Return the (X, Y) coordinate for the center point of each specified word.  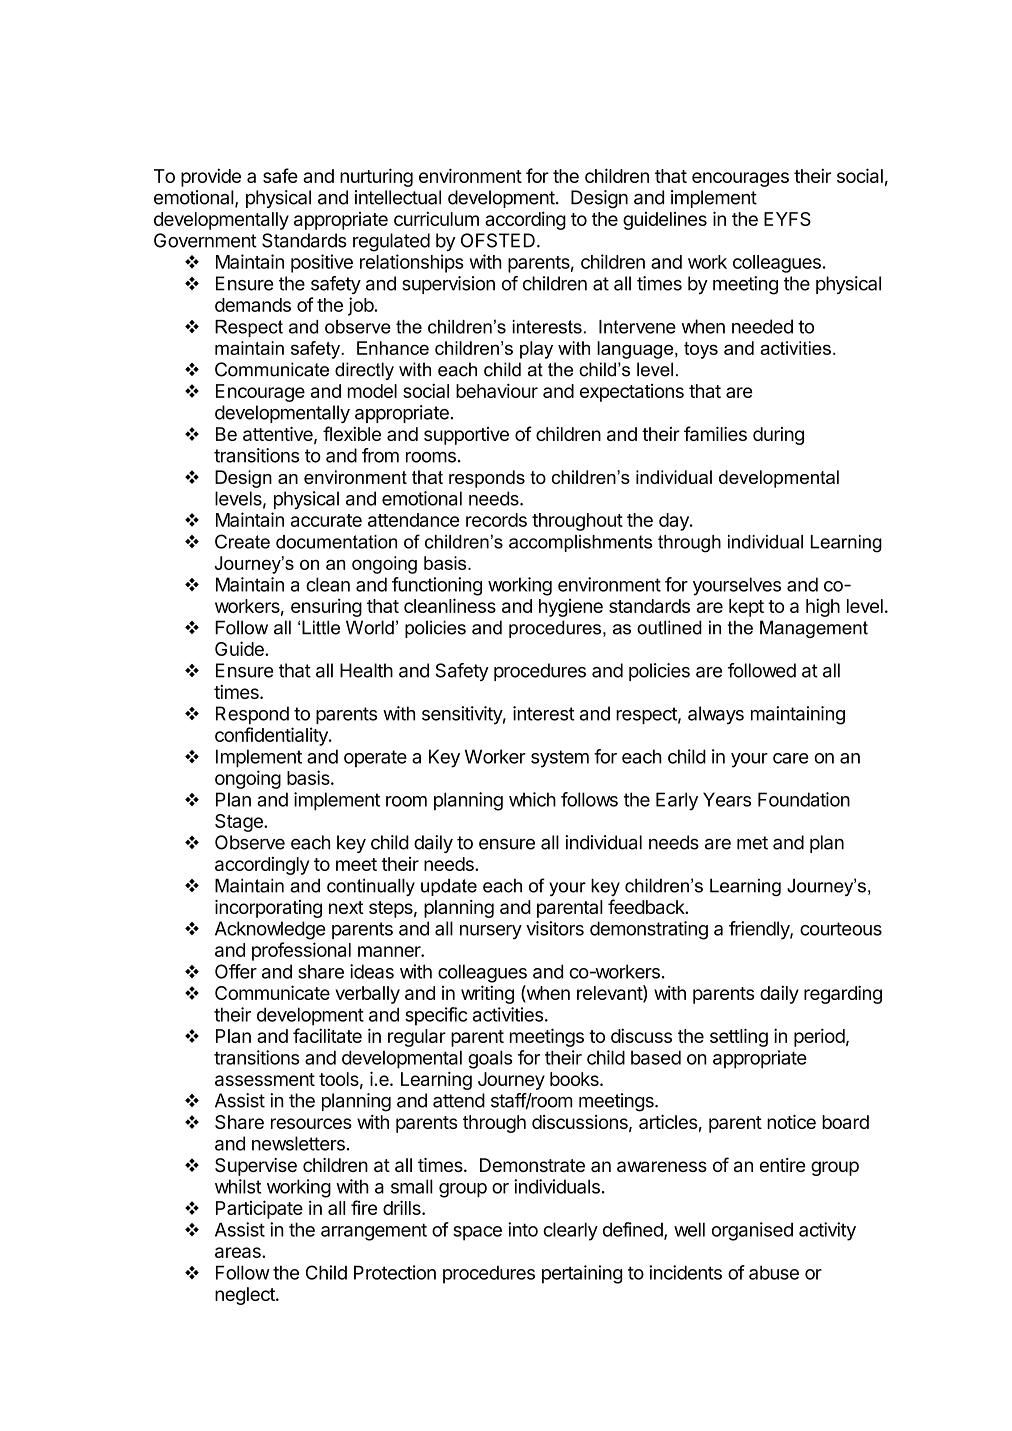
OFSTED (498, 240)
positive (322, 263)
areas (239, 1252)
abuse (774, 1272)
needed (762, 326)
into (523, 1229)
